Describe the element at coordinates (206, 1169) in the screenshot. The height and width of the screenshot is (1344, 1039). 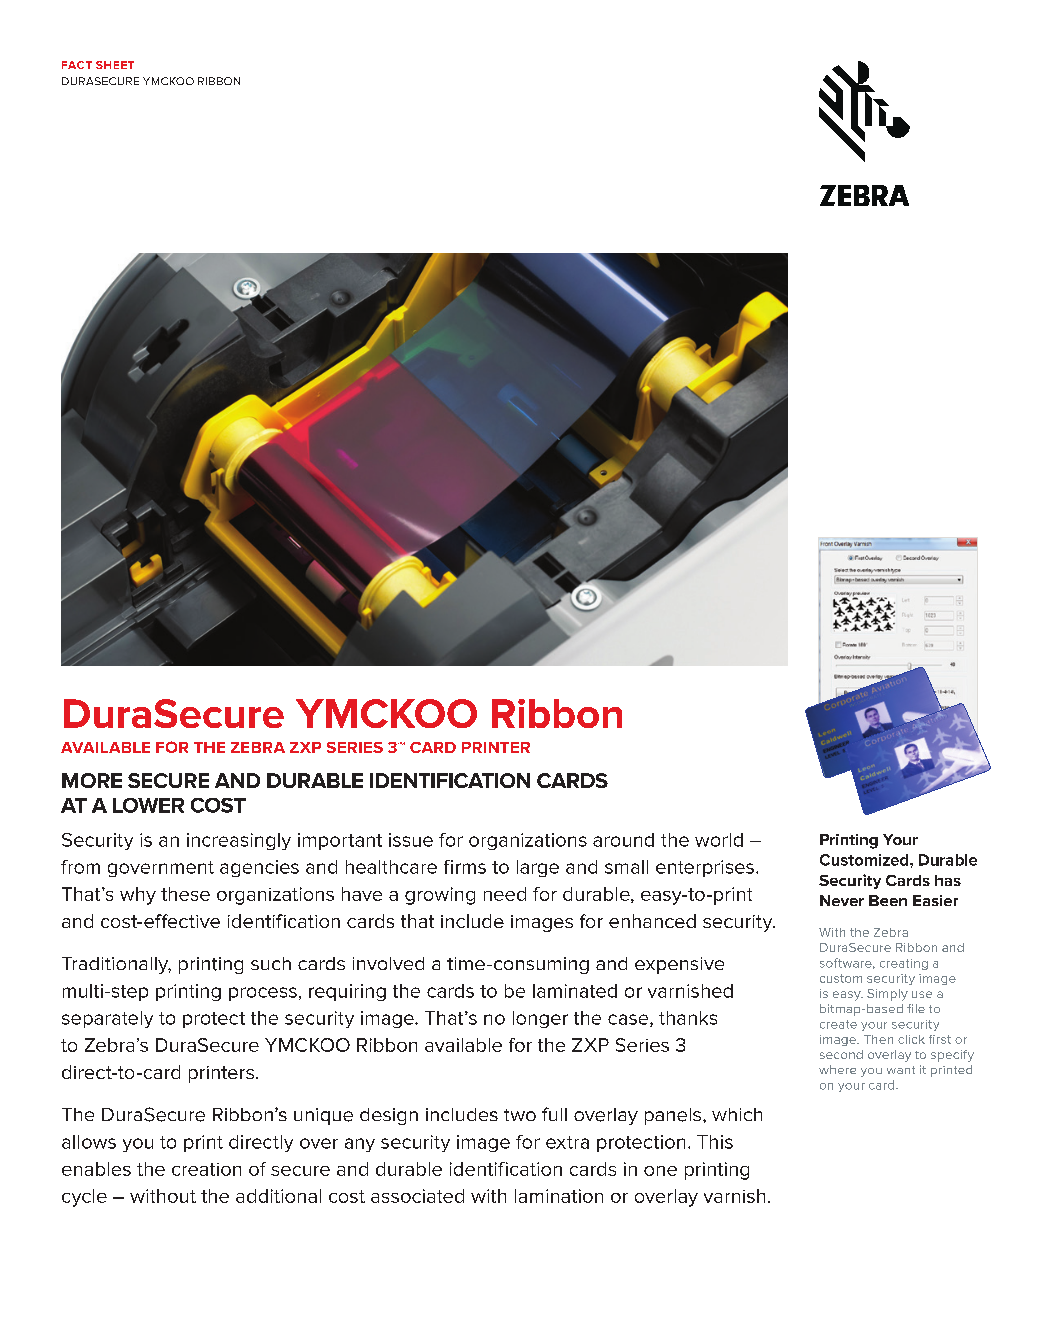
I see `creation` at that location.
